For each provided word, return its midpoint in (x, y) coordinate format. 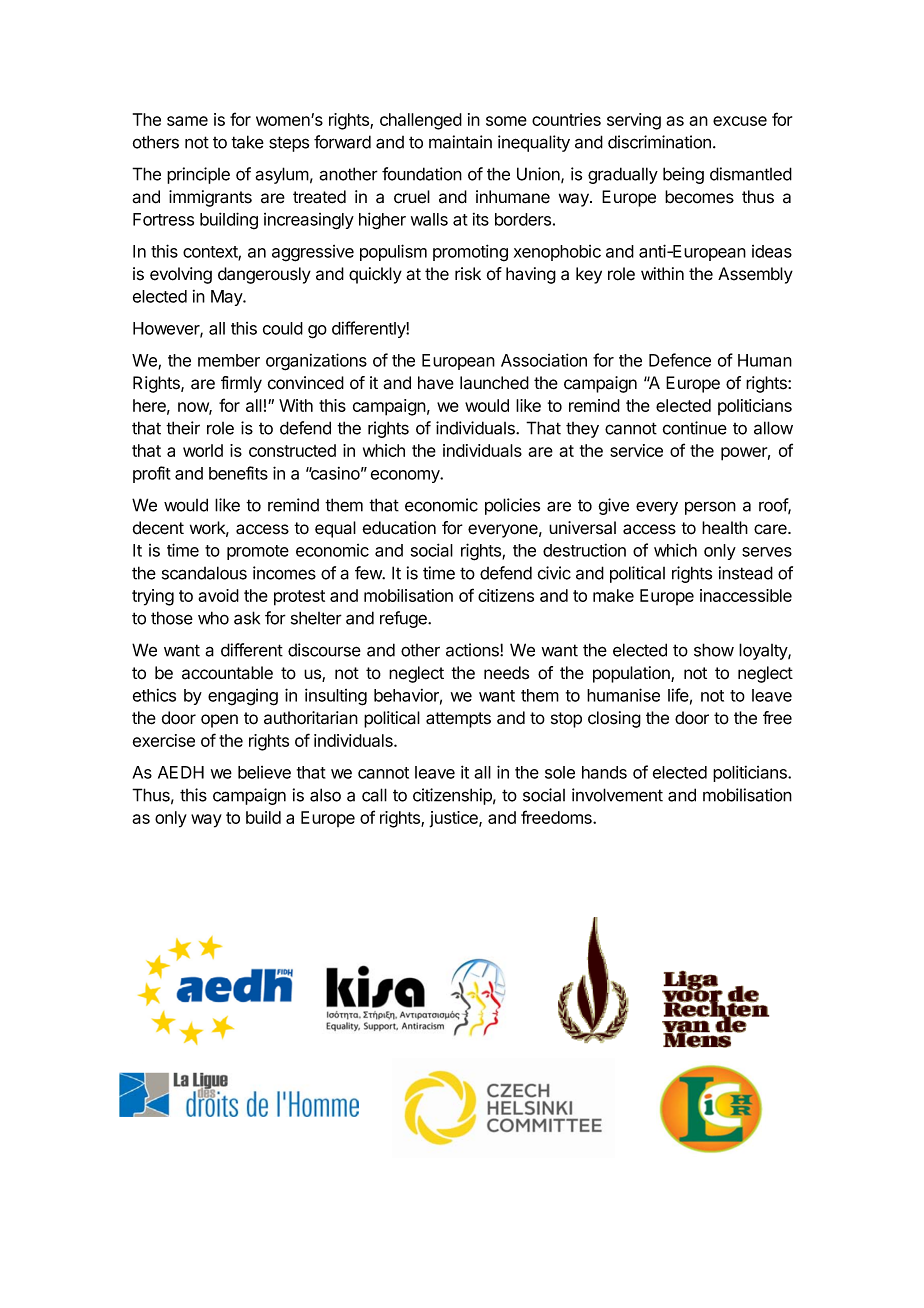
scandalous (204, 573)
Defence (680, 360)
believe (264, 772)
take (247, 142)
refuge (404, 619)
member (229, 360)
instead (746, 573)
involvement (617, 795)
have (436, 383)
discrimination (659, 142)
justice (454, 819)
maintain (460, 142)
